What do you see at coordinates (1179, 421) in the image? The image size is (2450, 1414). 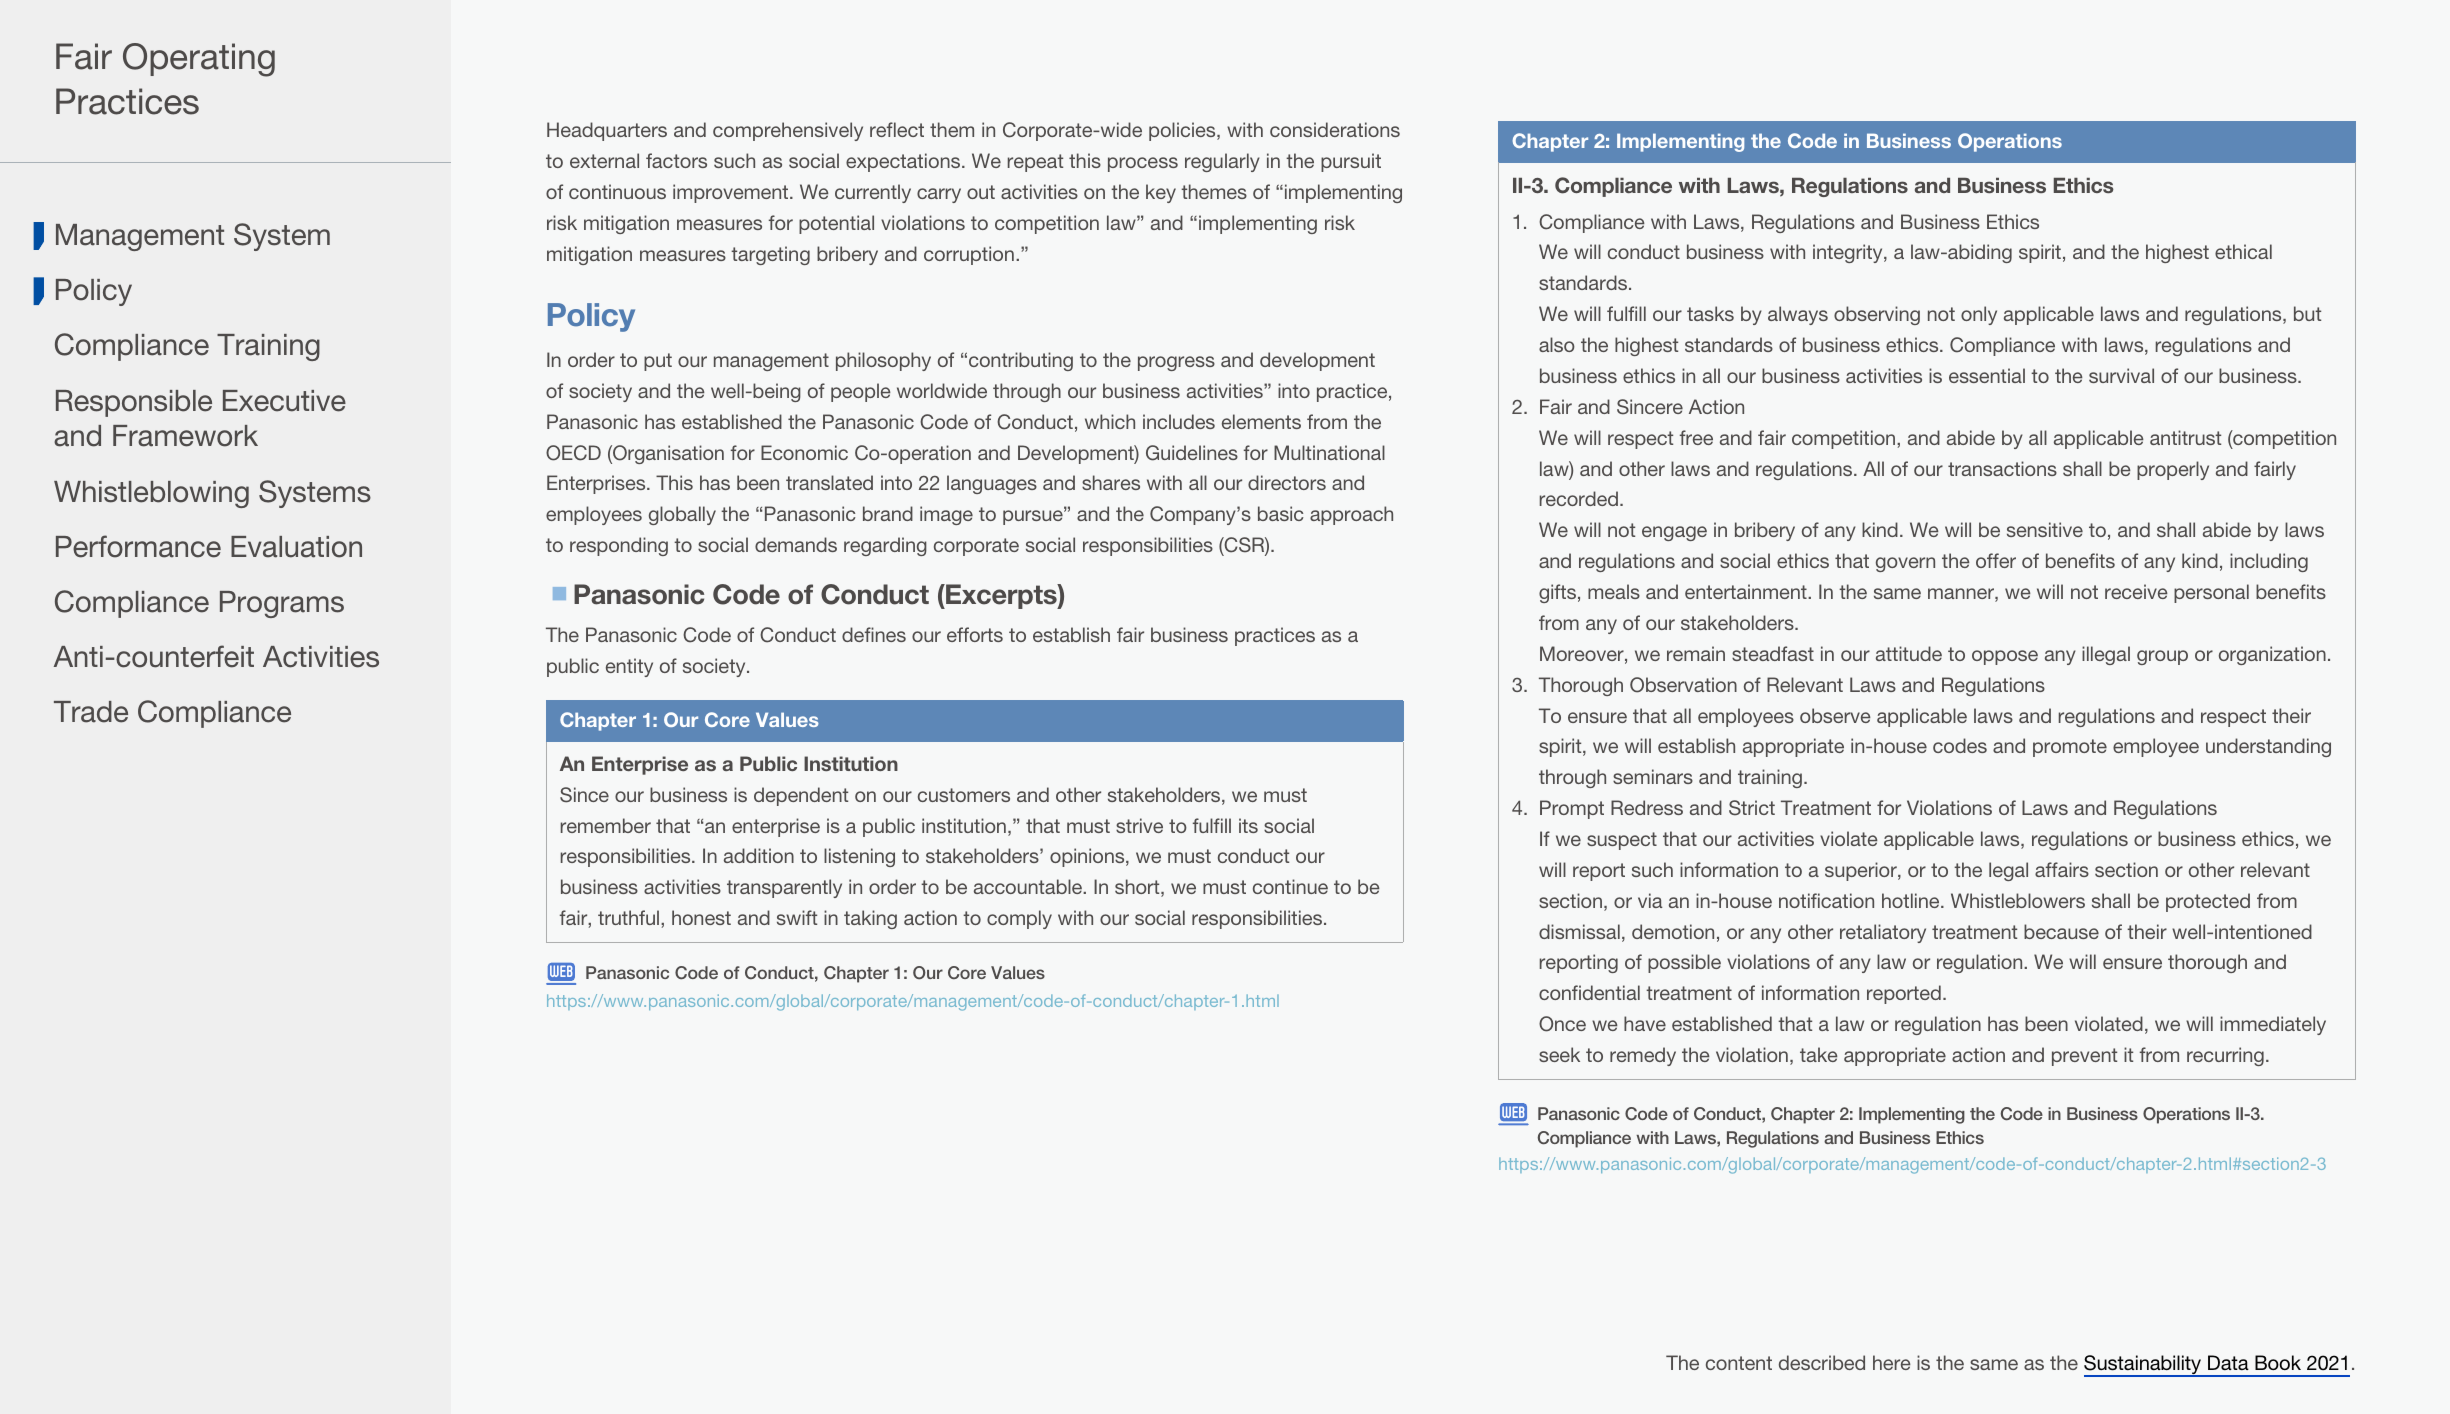 I see `includes` at bounding box center [1179, 421].
